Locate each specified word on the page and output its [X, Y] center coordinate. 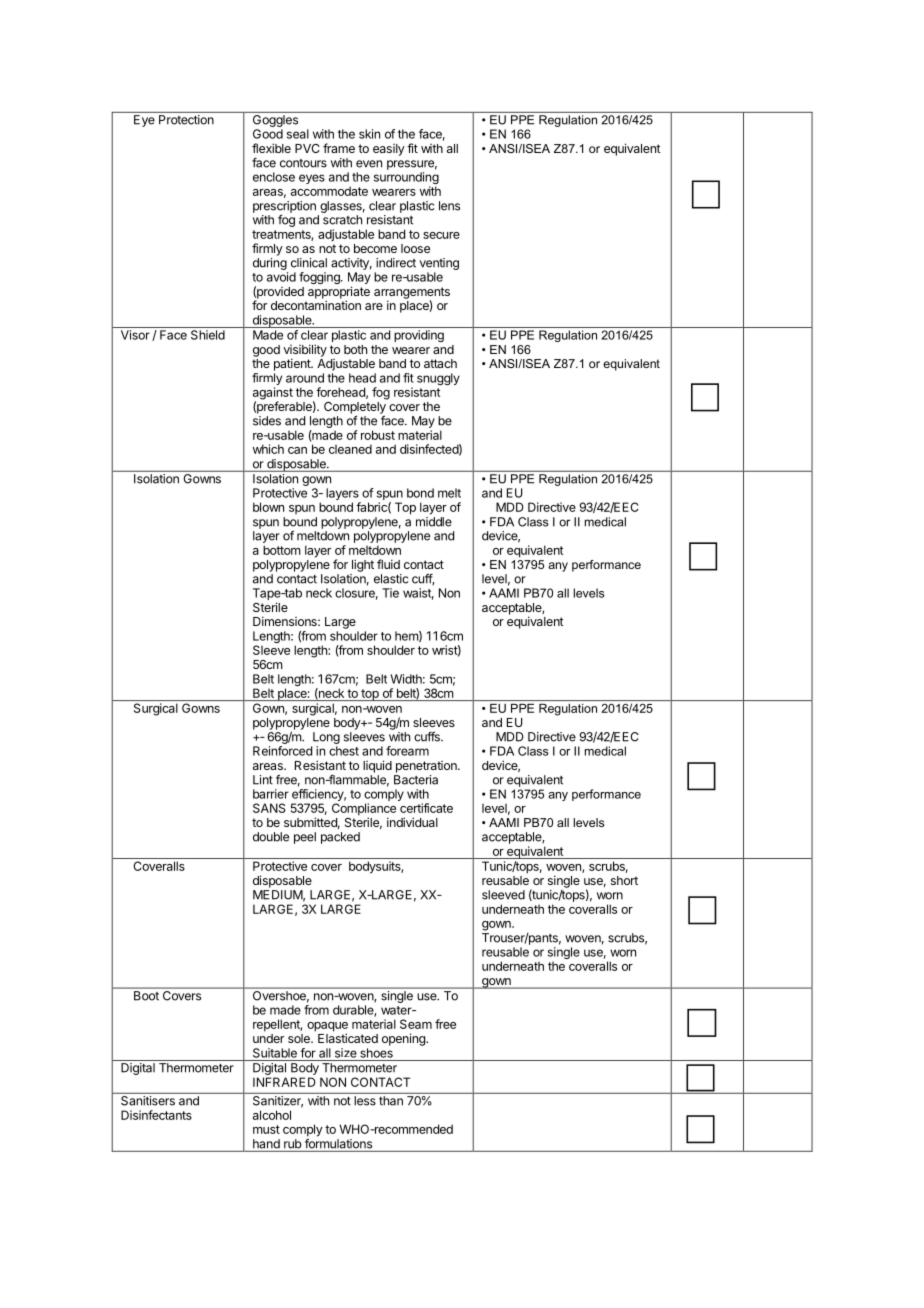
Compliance [364, 810]
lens [449, 206]
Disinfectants [156, 1115]
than [391, 1101]
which [268, 449]
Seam [416, 1024]
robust [378, 435]
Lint [263, 780]
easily [389, 150]
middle [434, 522]
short [624, 880]
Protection [186, 120]
